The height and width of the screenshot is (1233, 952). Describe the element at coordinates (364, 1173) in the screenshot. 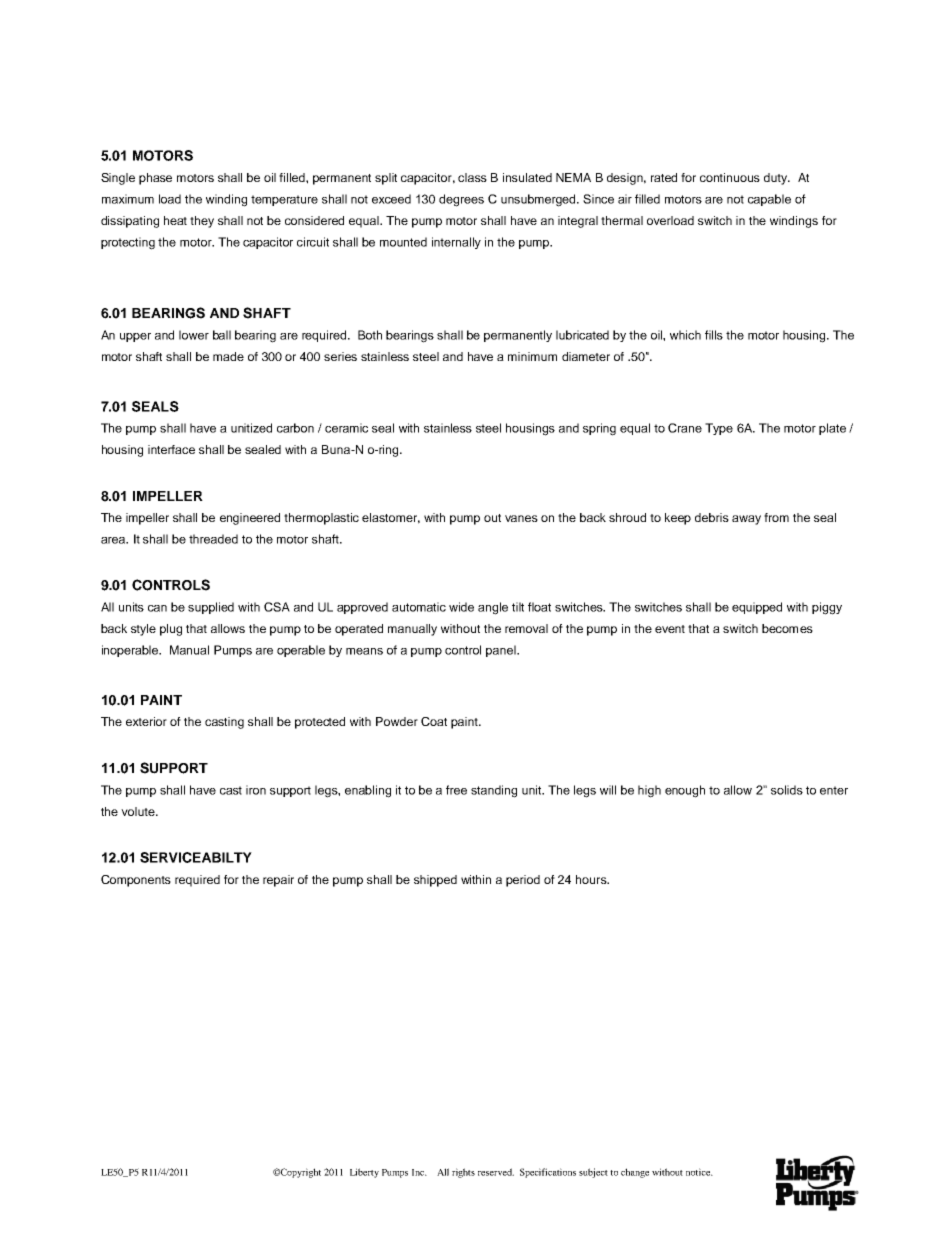

I see `Liberty` at that location.
